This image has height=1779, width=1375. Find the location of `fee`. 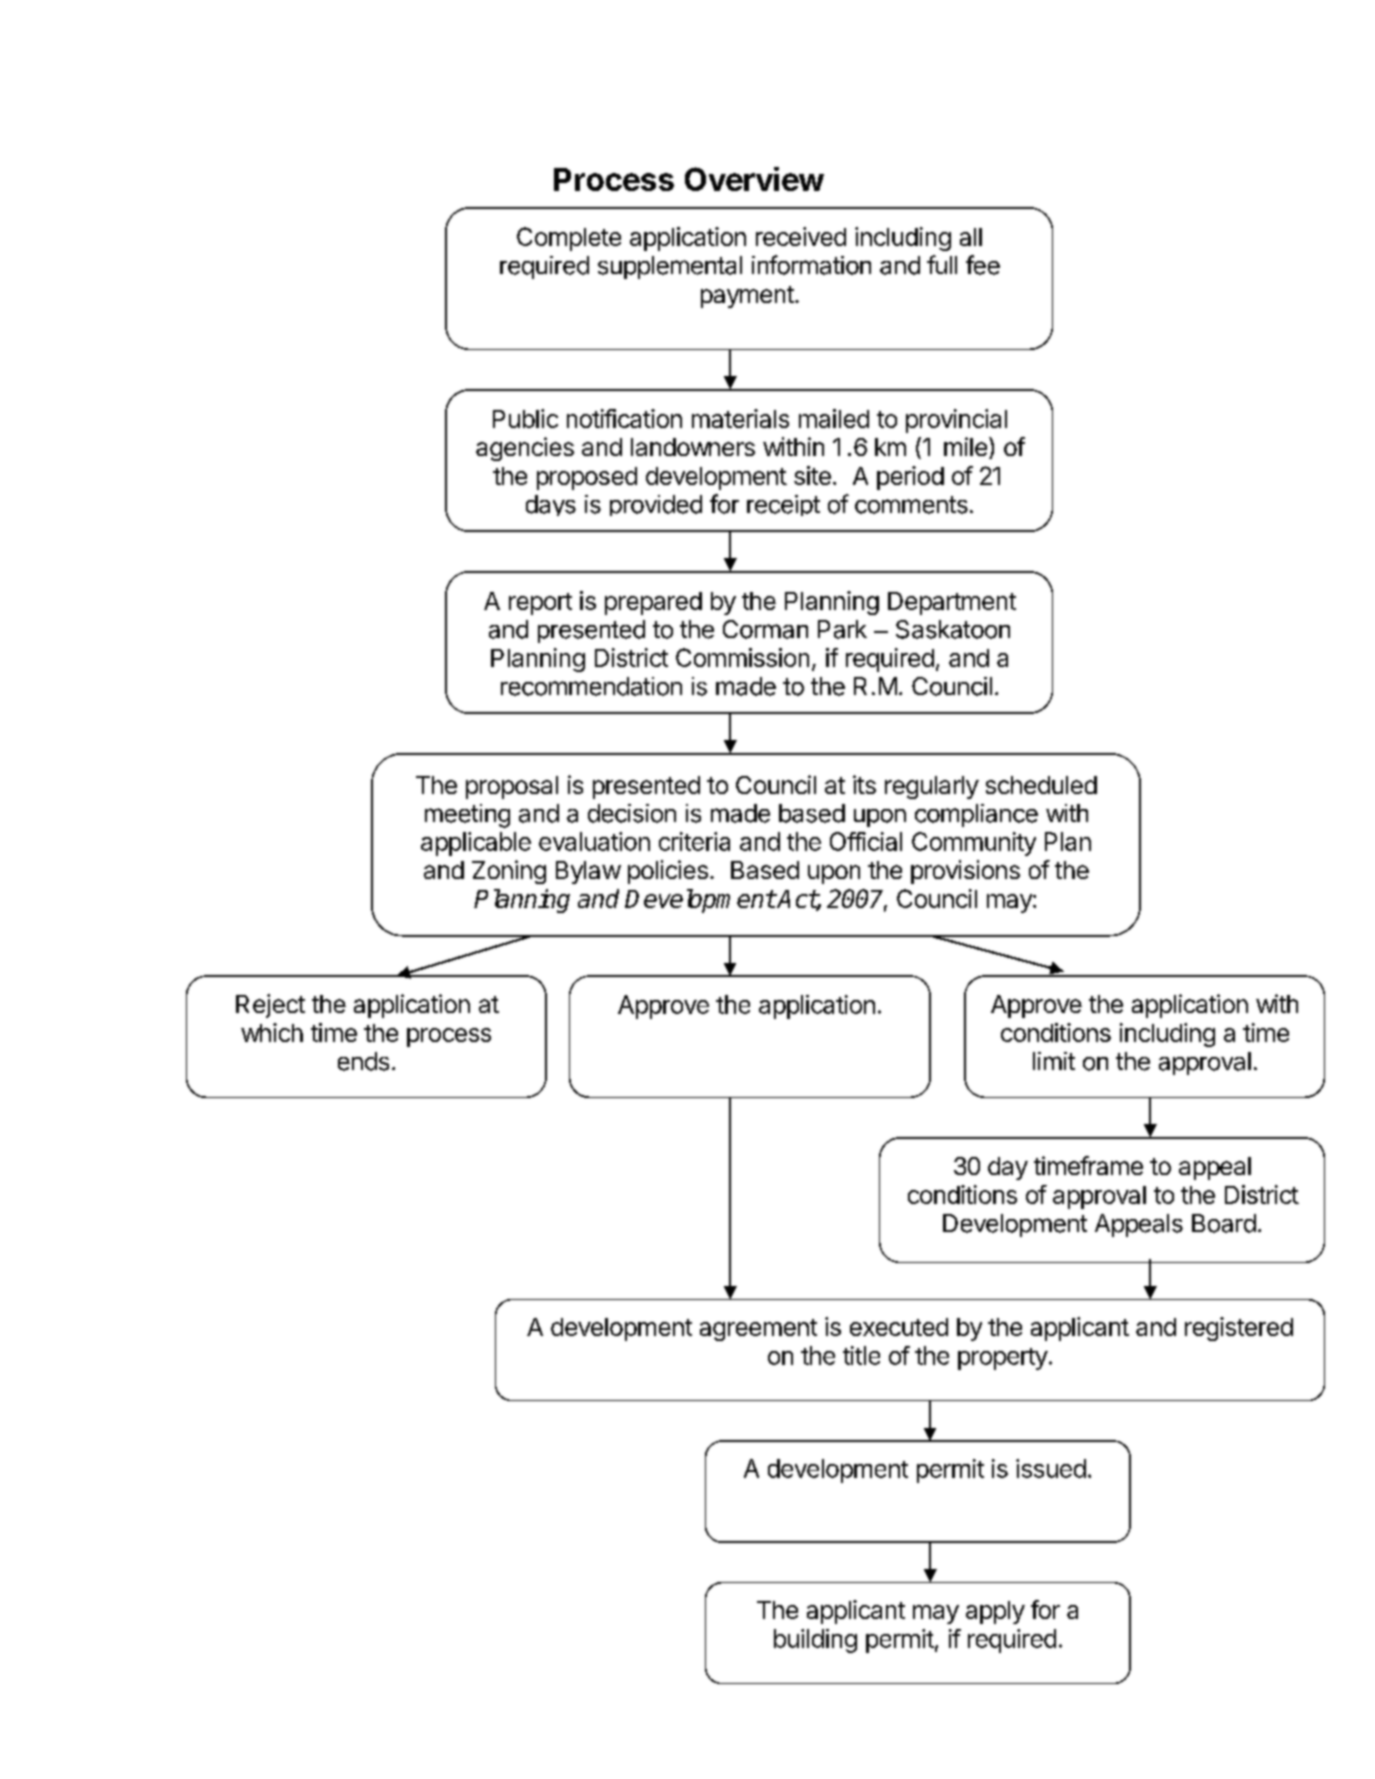

fee is located at coordinates (983, 265).
